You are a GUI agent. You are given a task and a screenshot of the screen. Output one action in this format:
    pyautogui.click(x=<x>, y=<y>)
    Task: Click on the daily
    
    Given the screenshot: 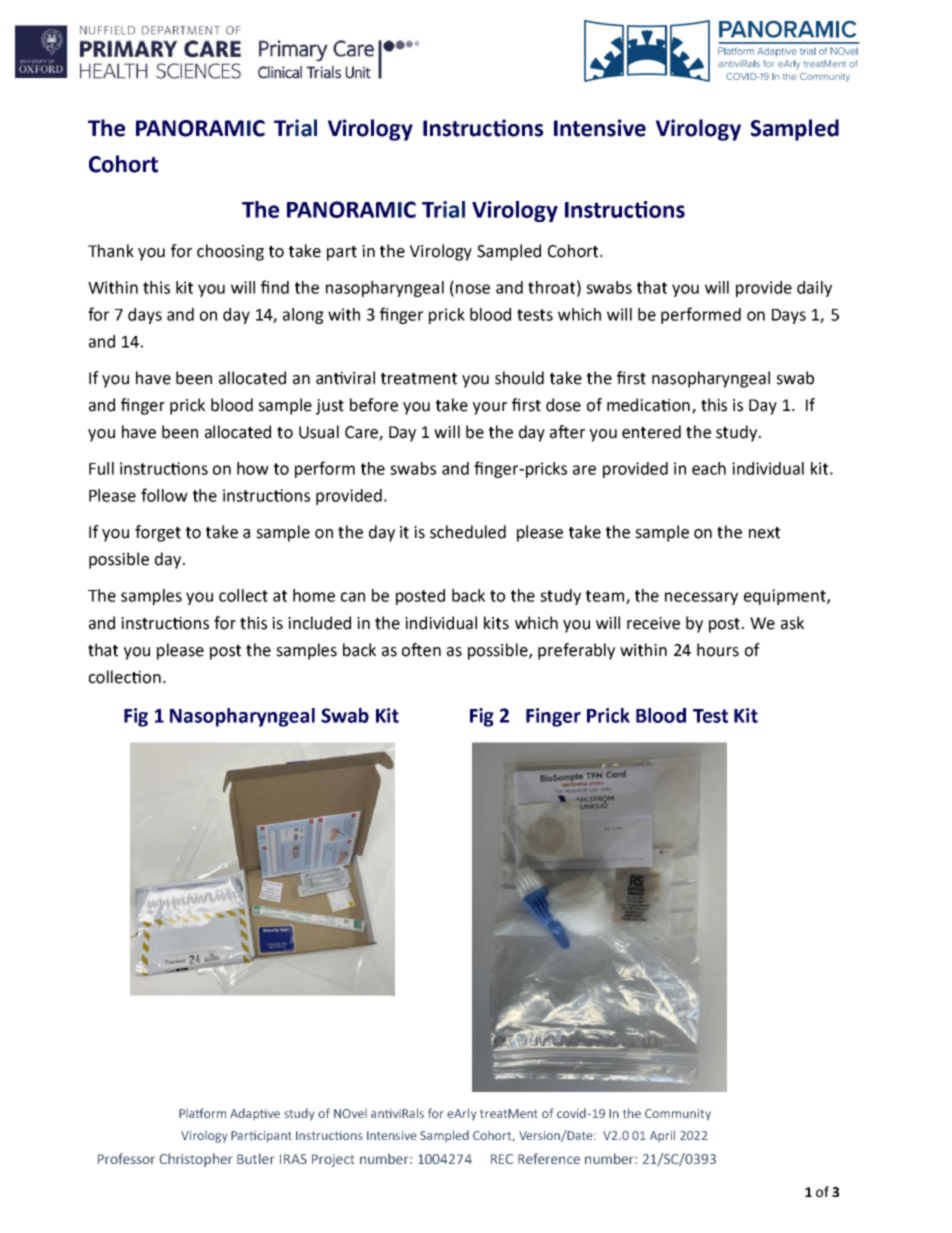 What is the action you would take?
    pyautogui.click(x=814, y=289)
